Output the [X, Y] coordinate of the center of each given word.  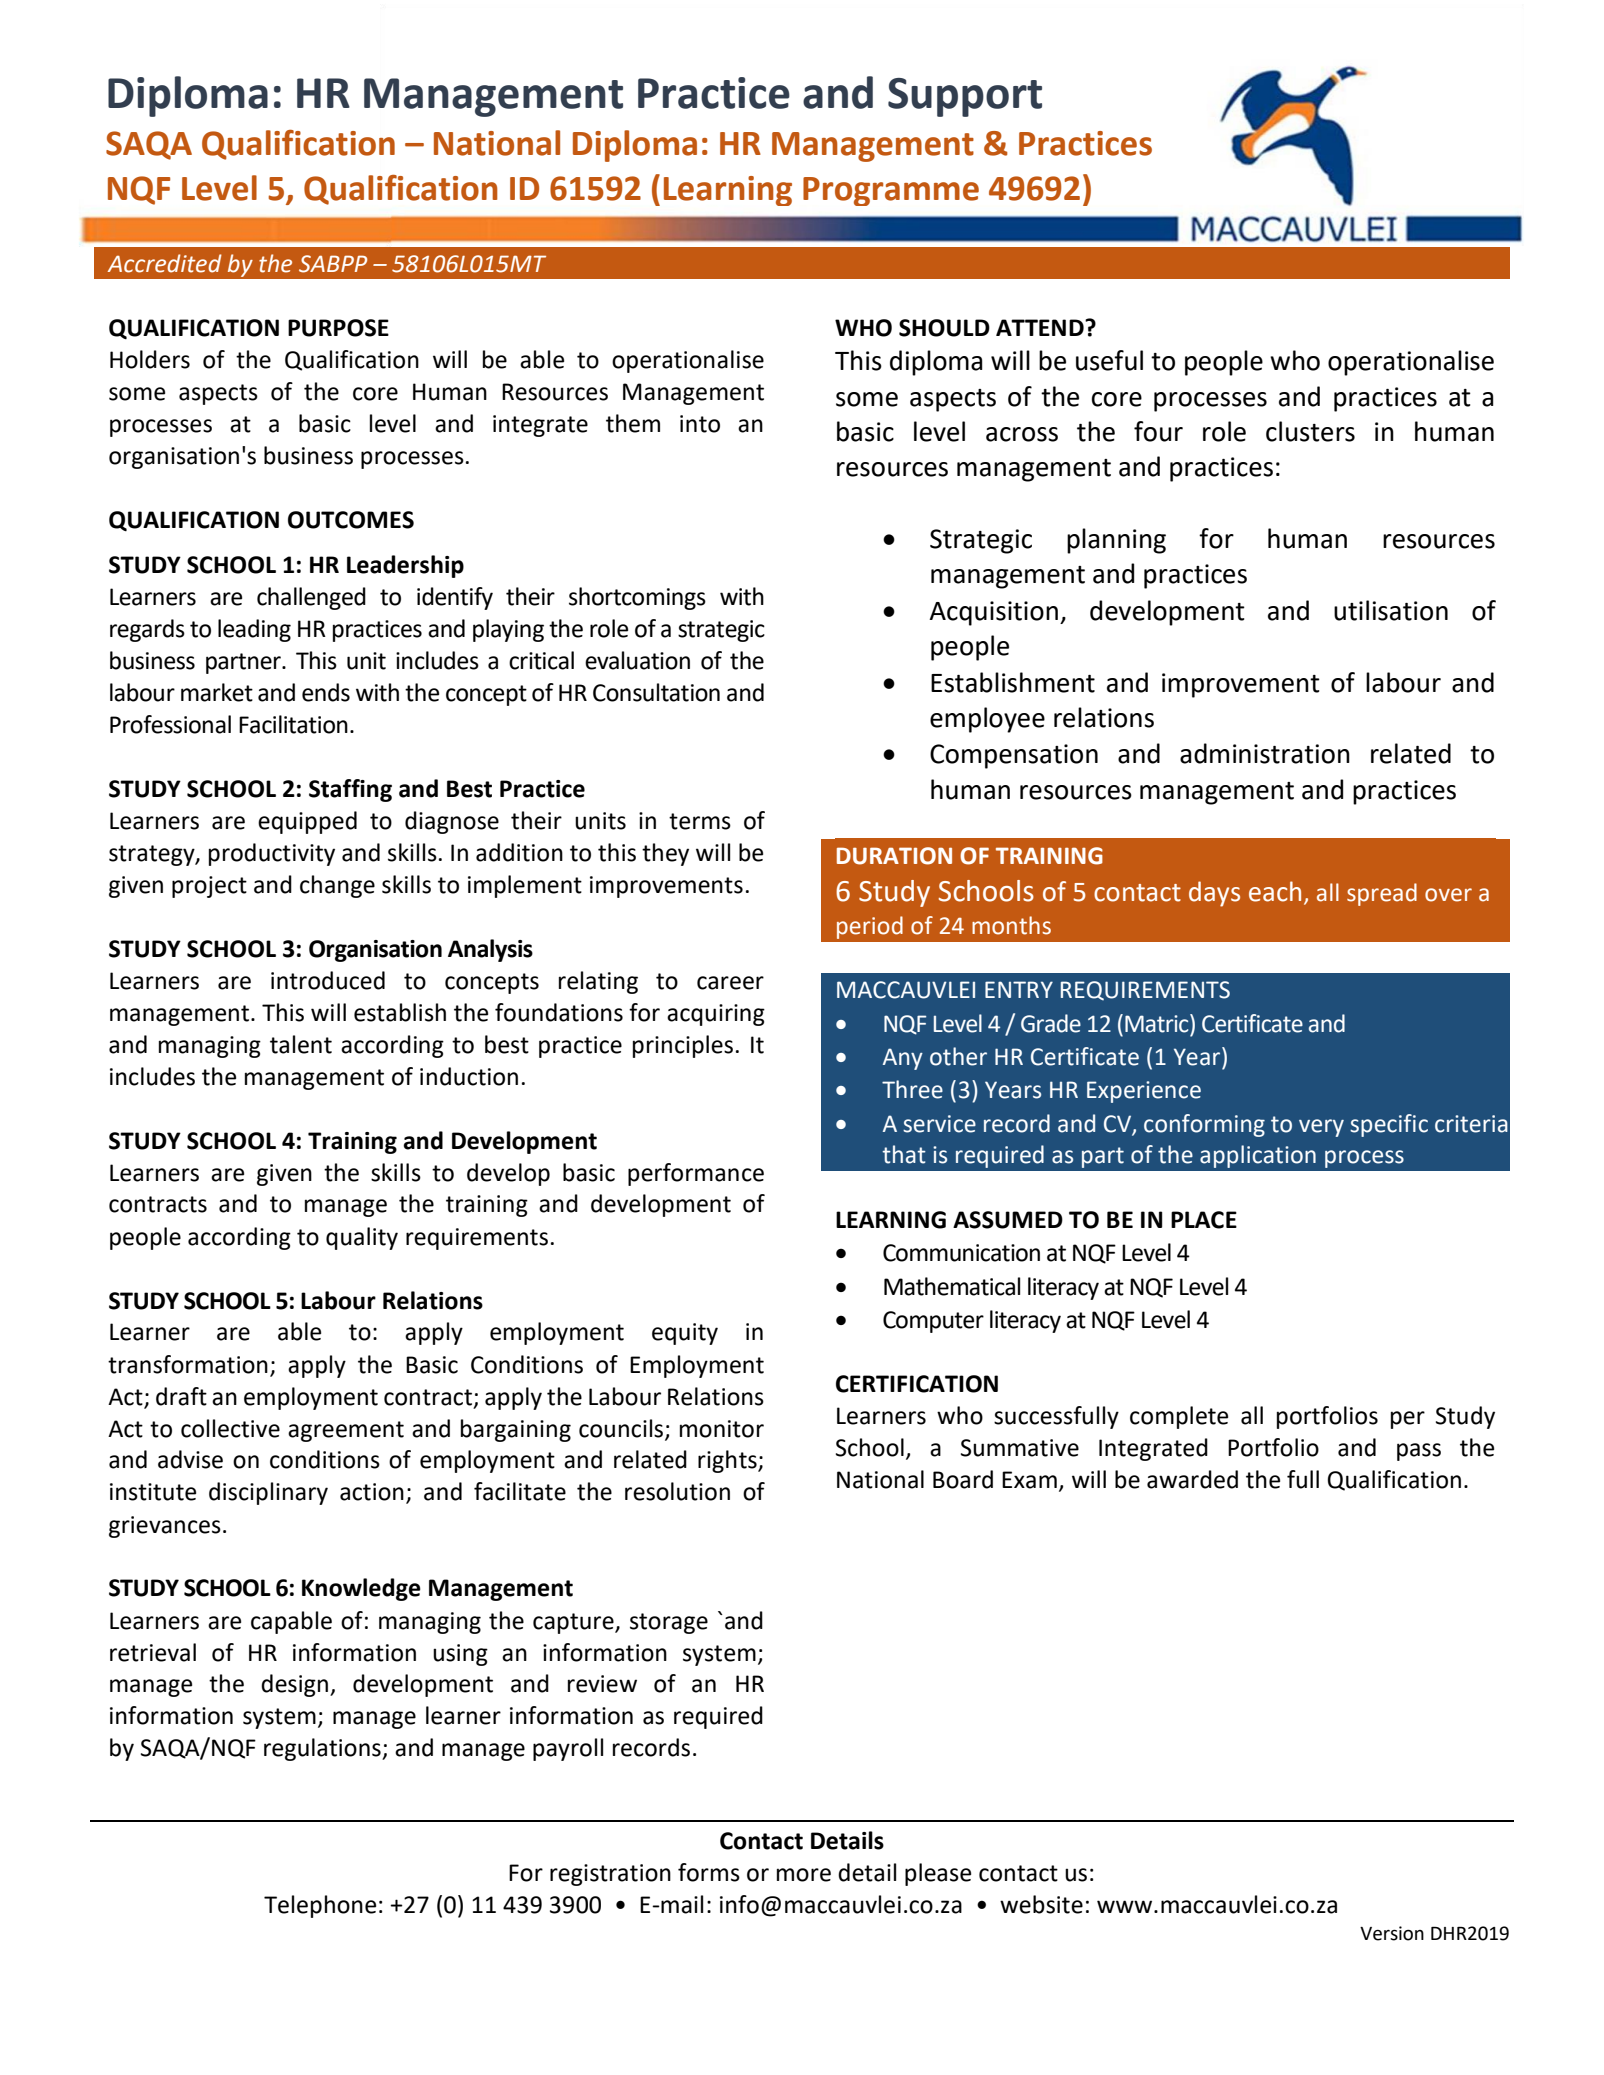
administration [1265, 753]
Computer [933, 1322]
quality [362, 1238]
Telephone [320, 1906]
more [804, 1875]
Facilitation [293, 724]
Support [965, 97]
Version [1392, 1933]
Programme [891, 191]
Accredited [165, 263]
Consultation [656, 692]
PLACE [1204, 1220]
